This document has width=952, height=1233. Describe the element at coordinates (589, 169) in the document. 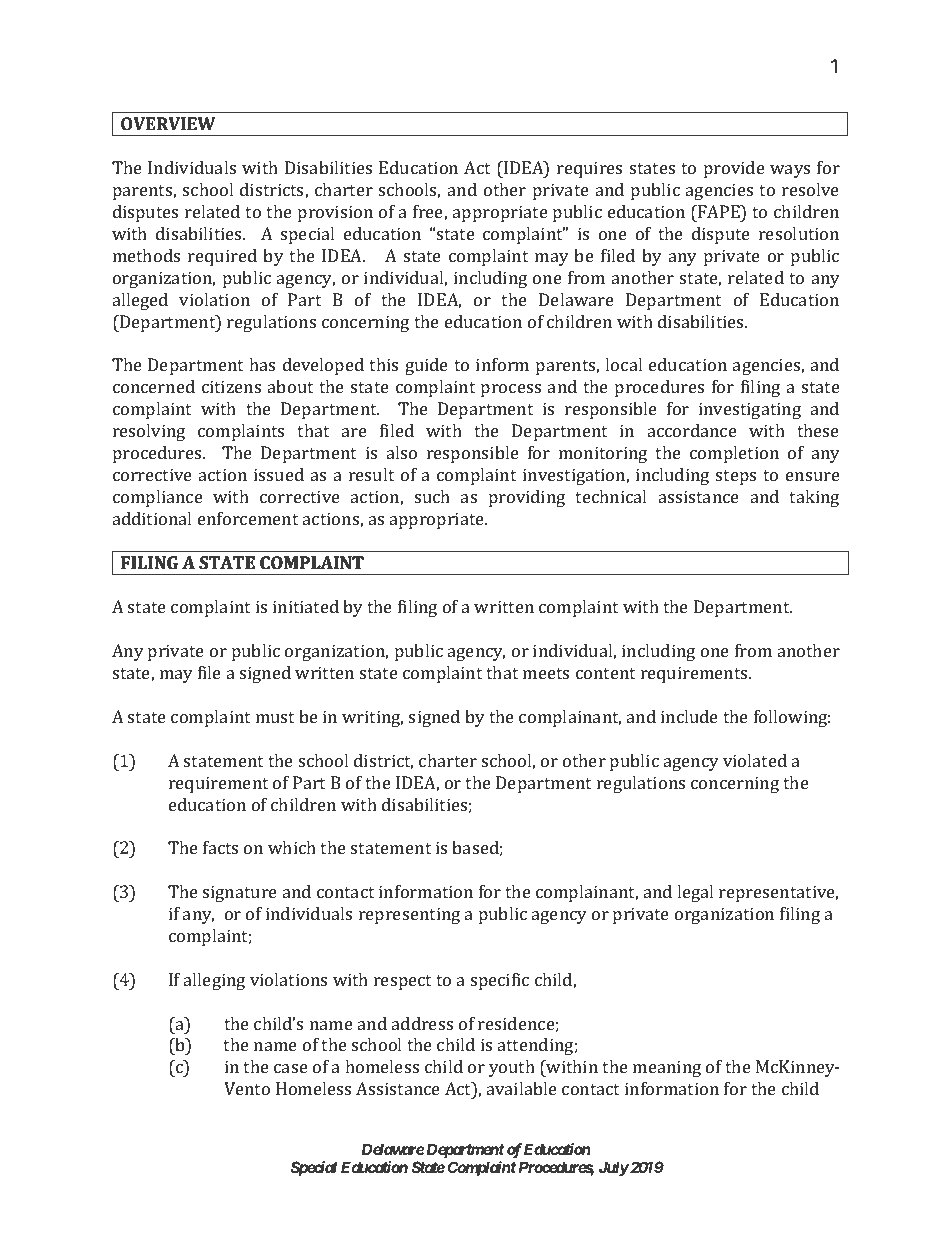

I see `requires` at that location.
